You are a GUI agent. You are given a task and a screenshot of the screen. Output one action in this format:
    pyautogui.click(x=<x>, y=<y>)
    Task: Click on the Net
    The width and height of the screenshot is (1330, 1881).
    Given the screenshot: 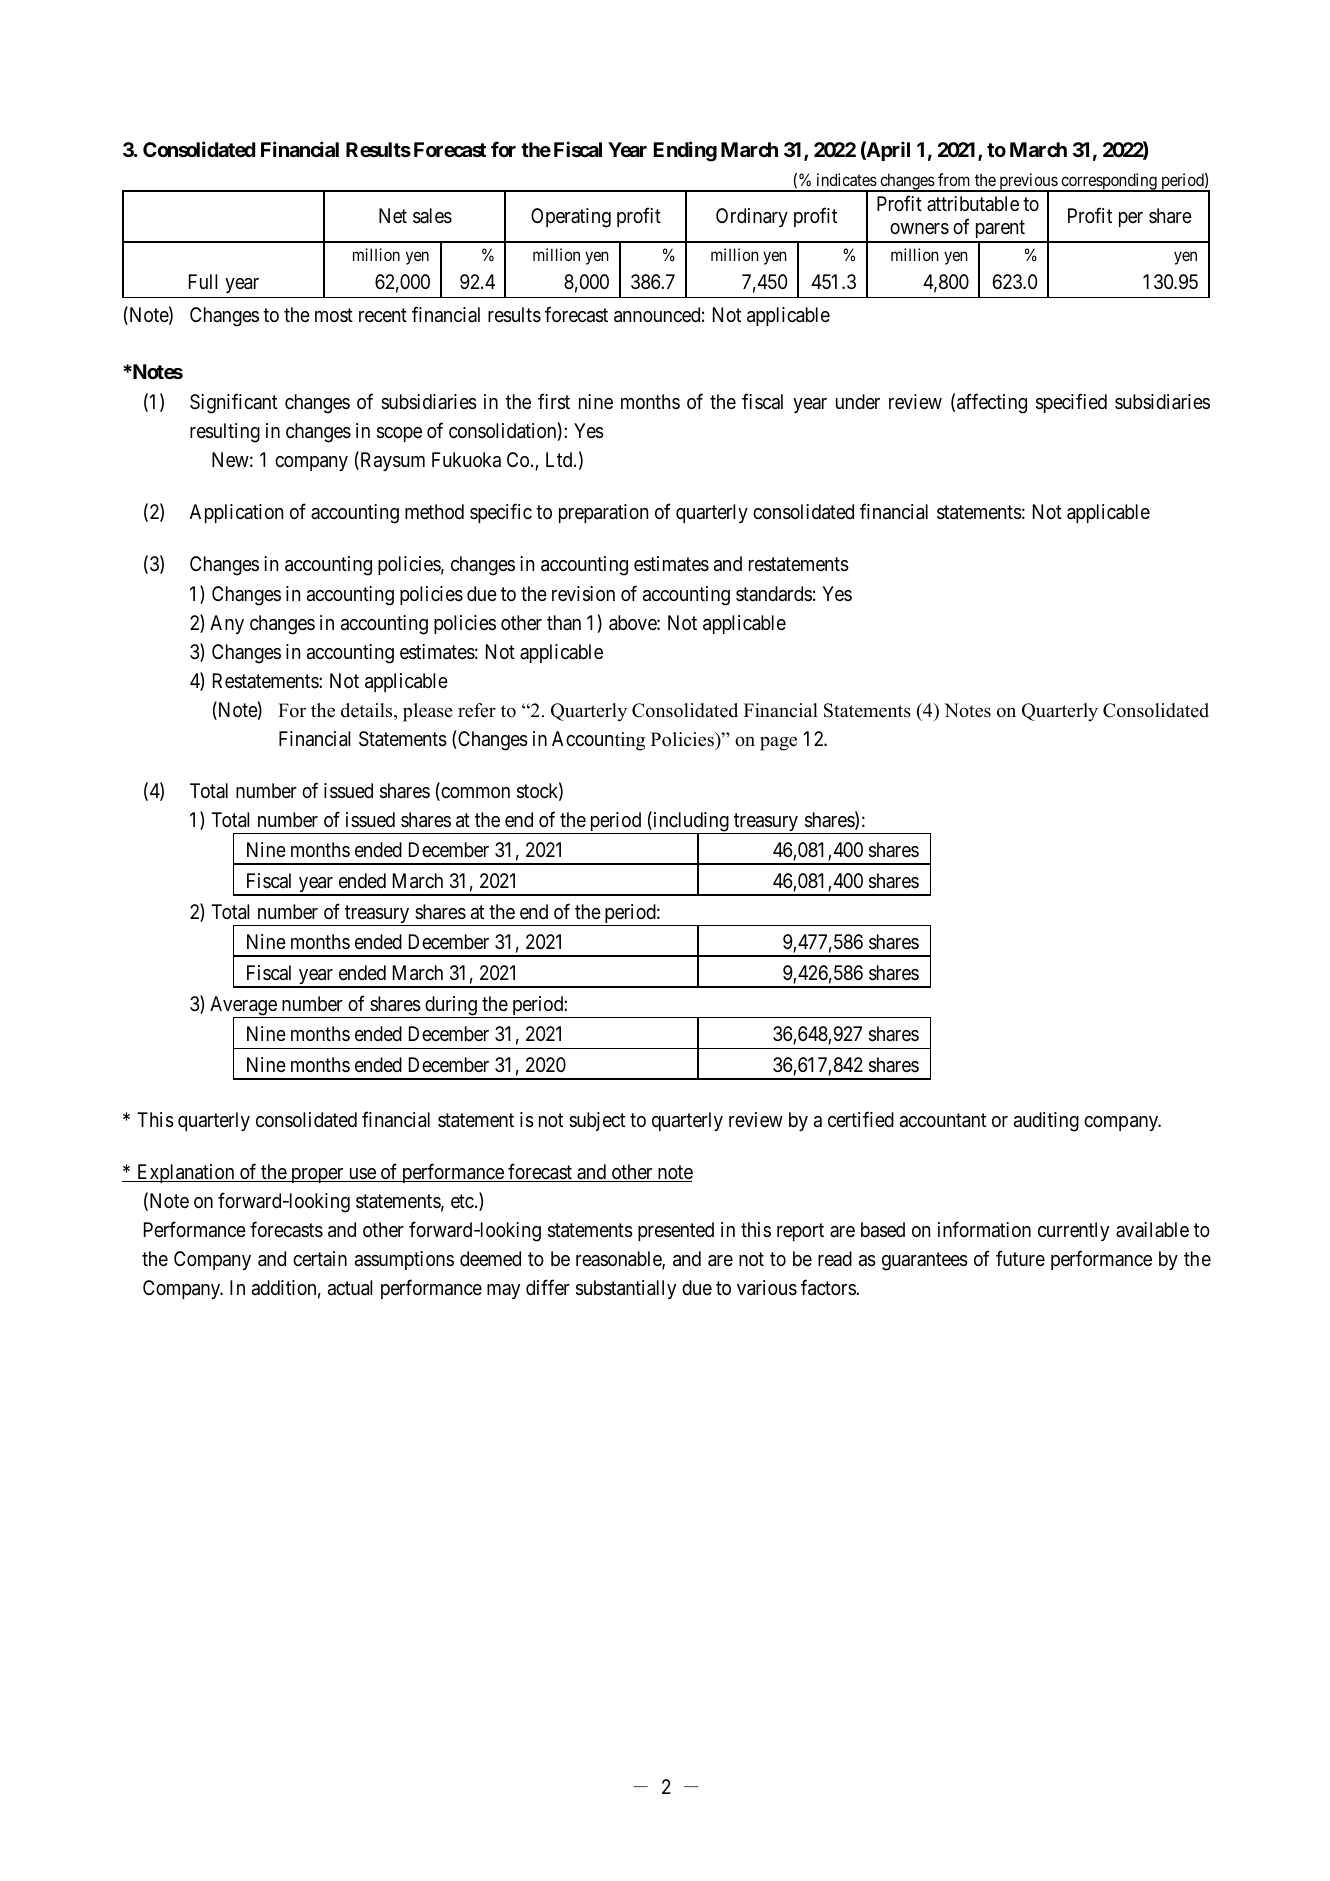 What is the action you would take?
    pyautogui.click(x=393, y=215)
